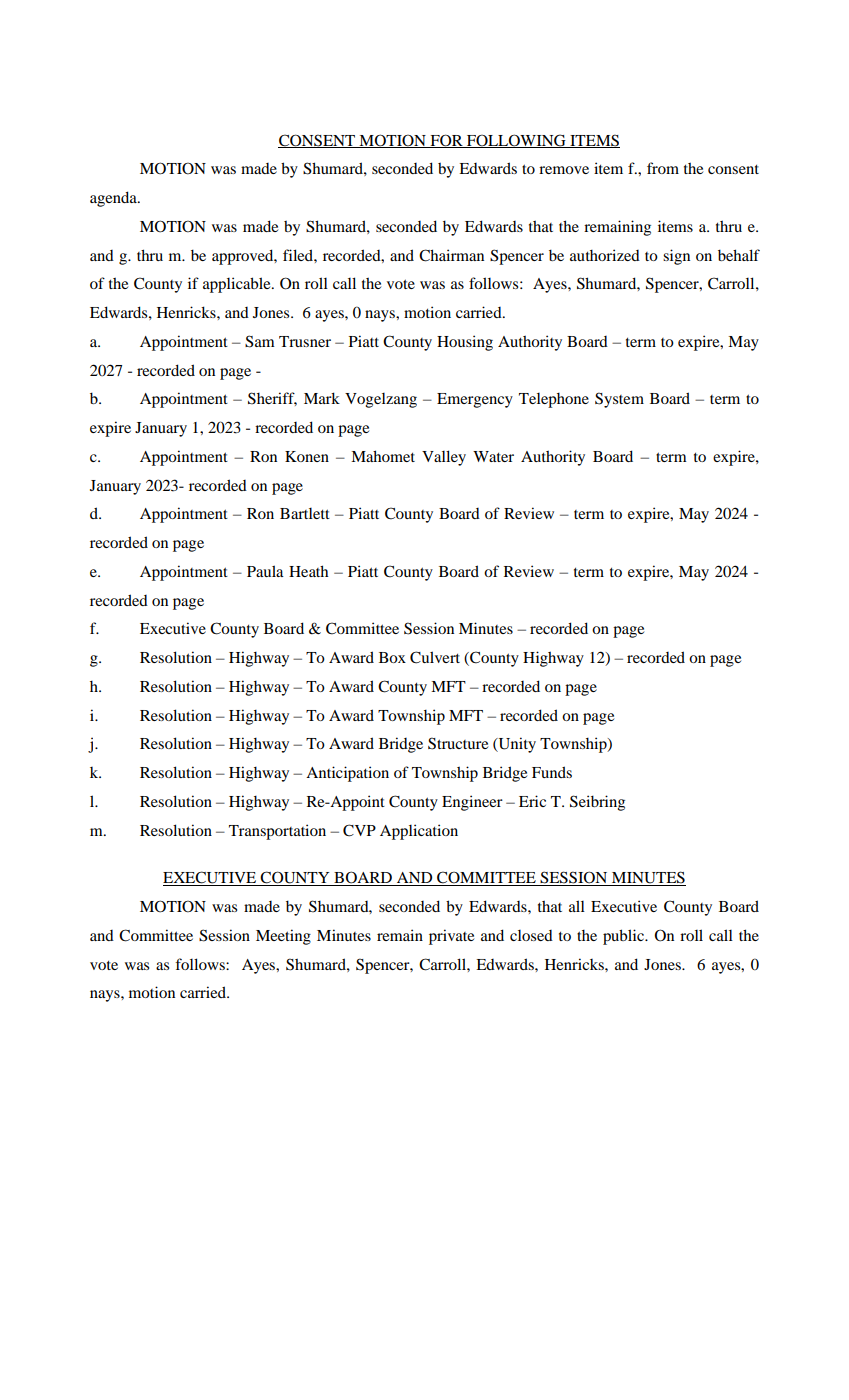 The image size is (849, 1400). What do you see at coordinates (114, 199) in the screenshot?
I see `agenda` at bounding box center [114, 199].
